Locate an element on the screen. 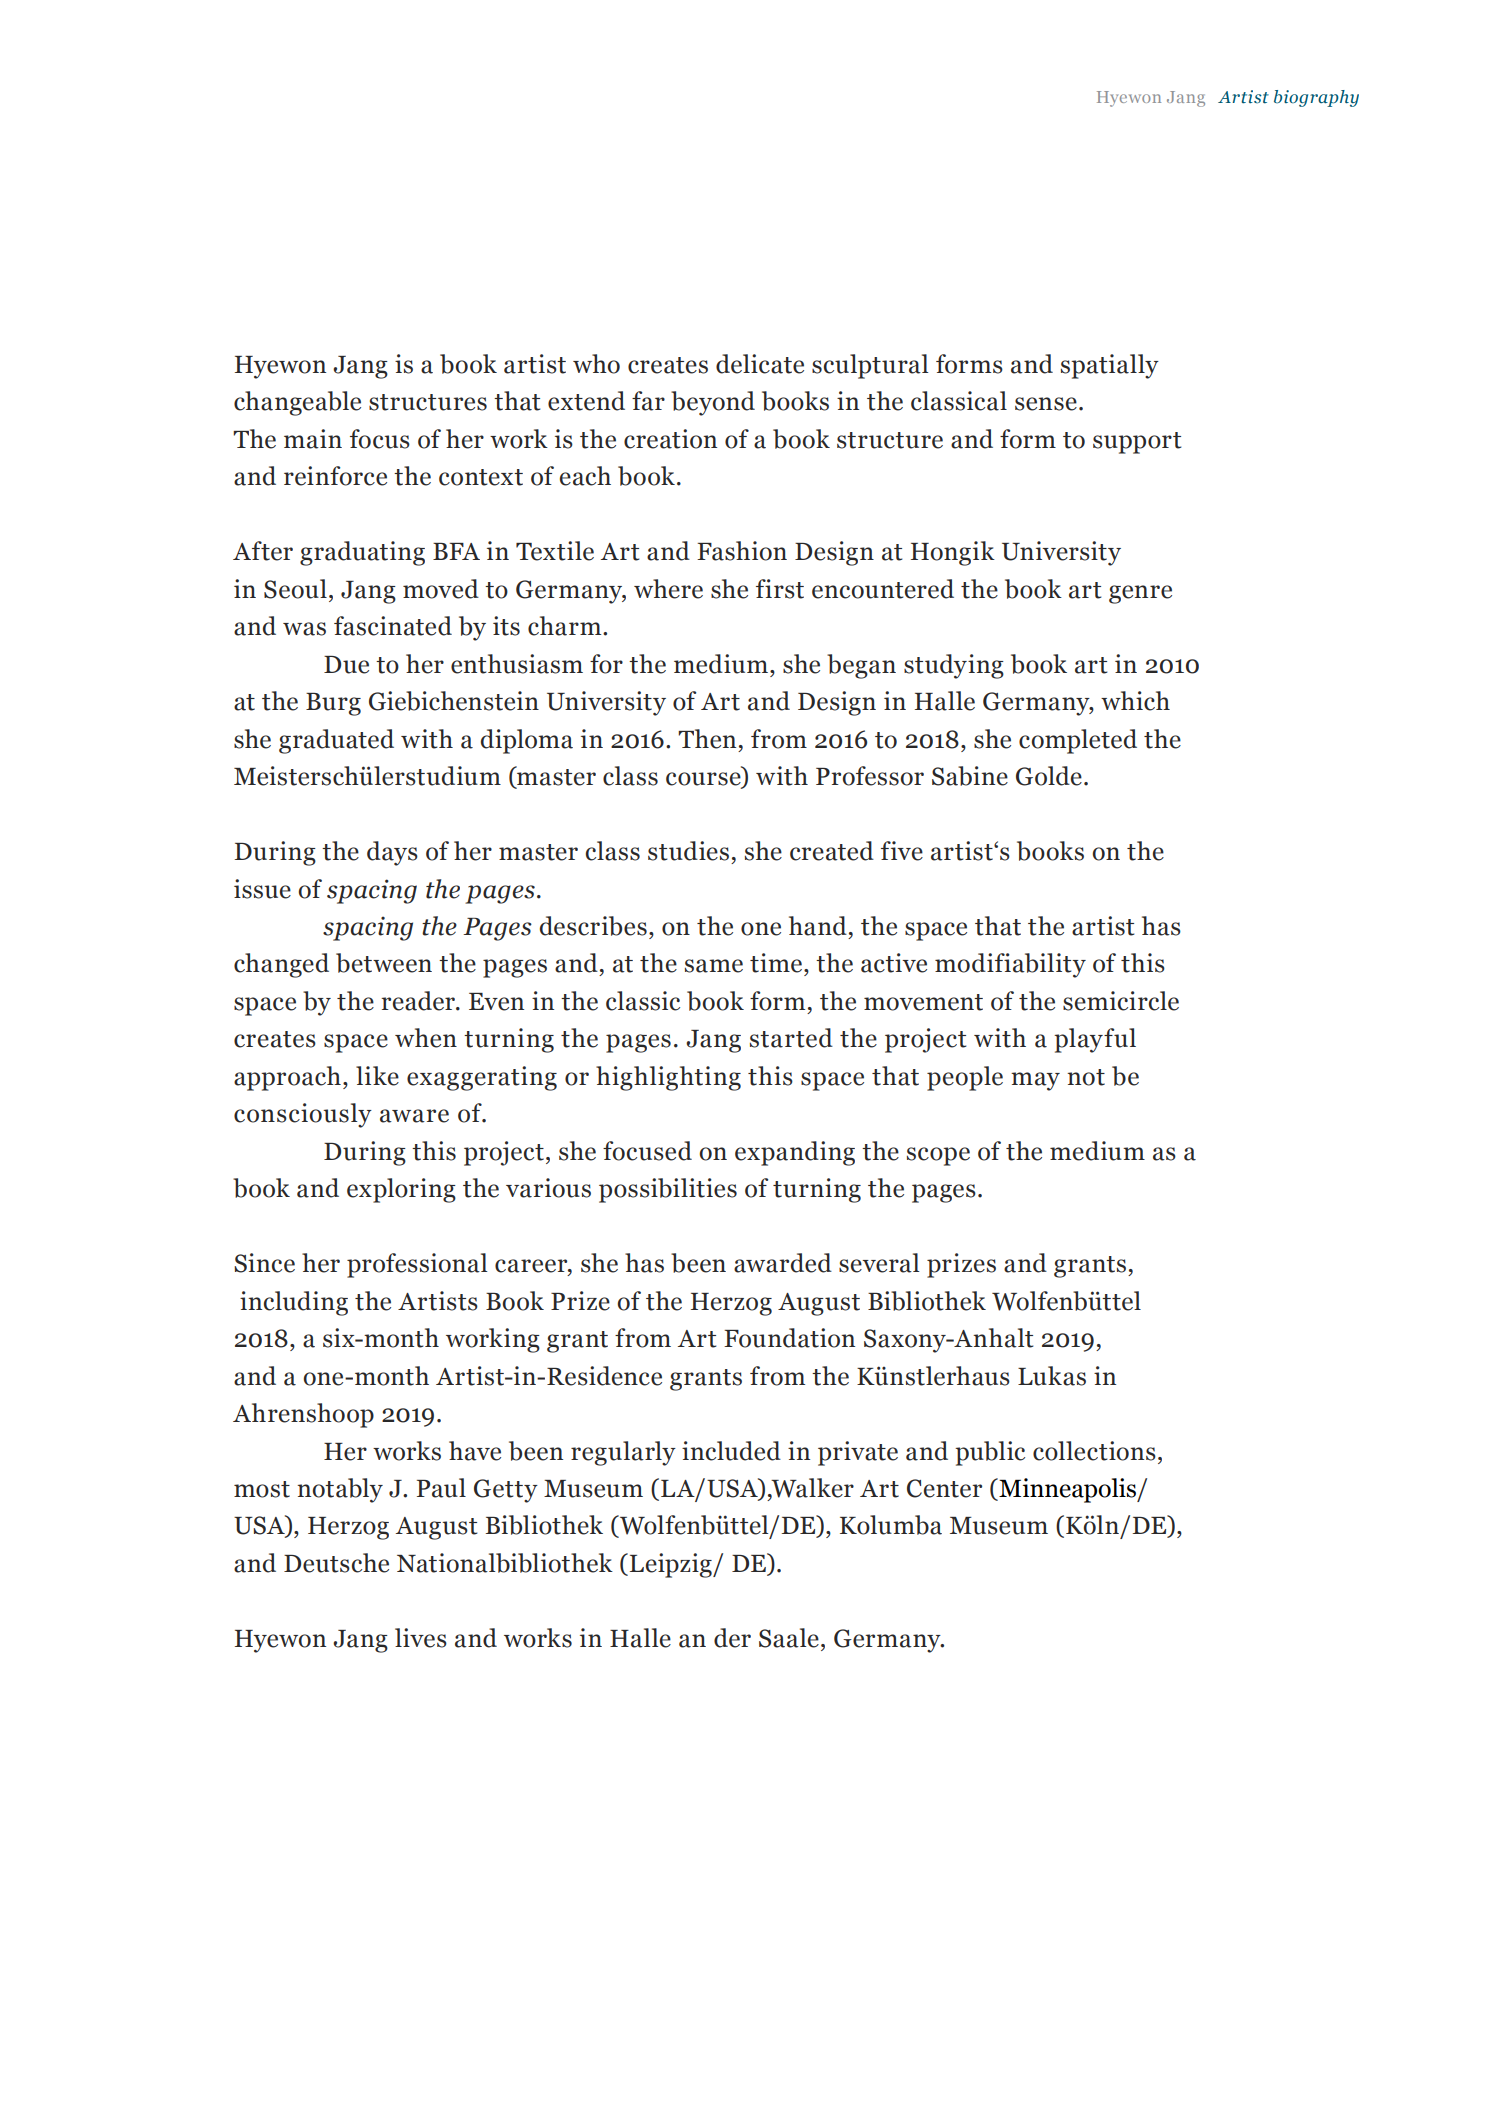  fascinated is located at coordinates (393, 626).
